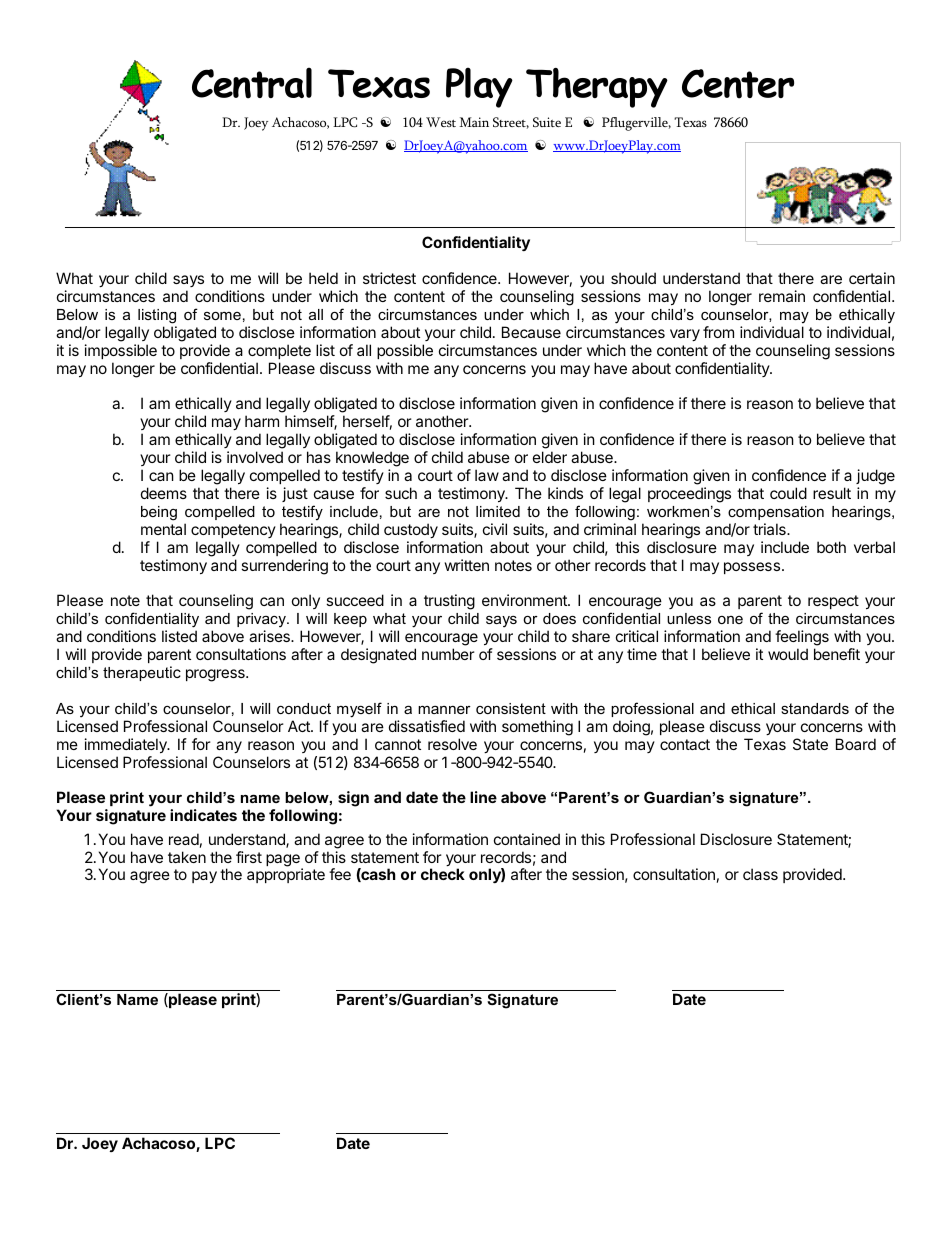  Describe the element at coordinates (788, 493) in the screenshot. I see `could` at that location.
